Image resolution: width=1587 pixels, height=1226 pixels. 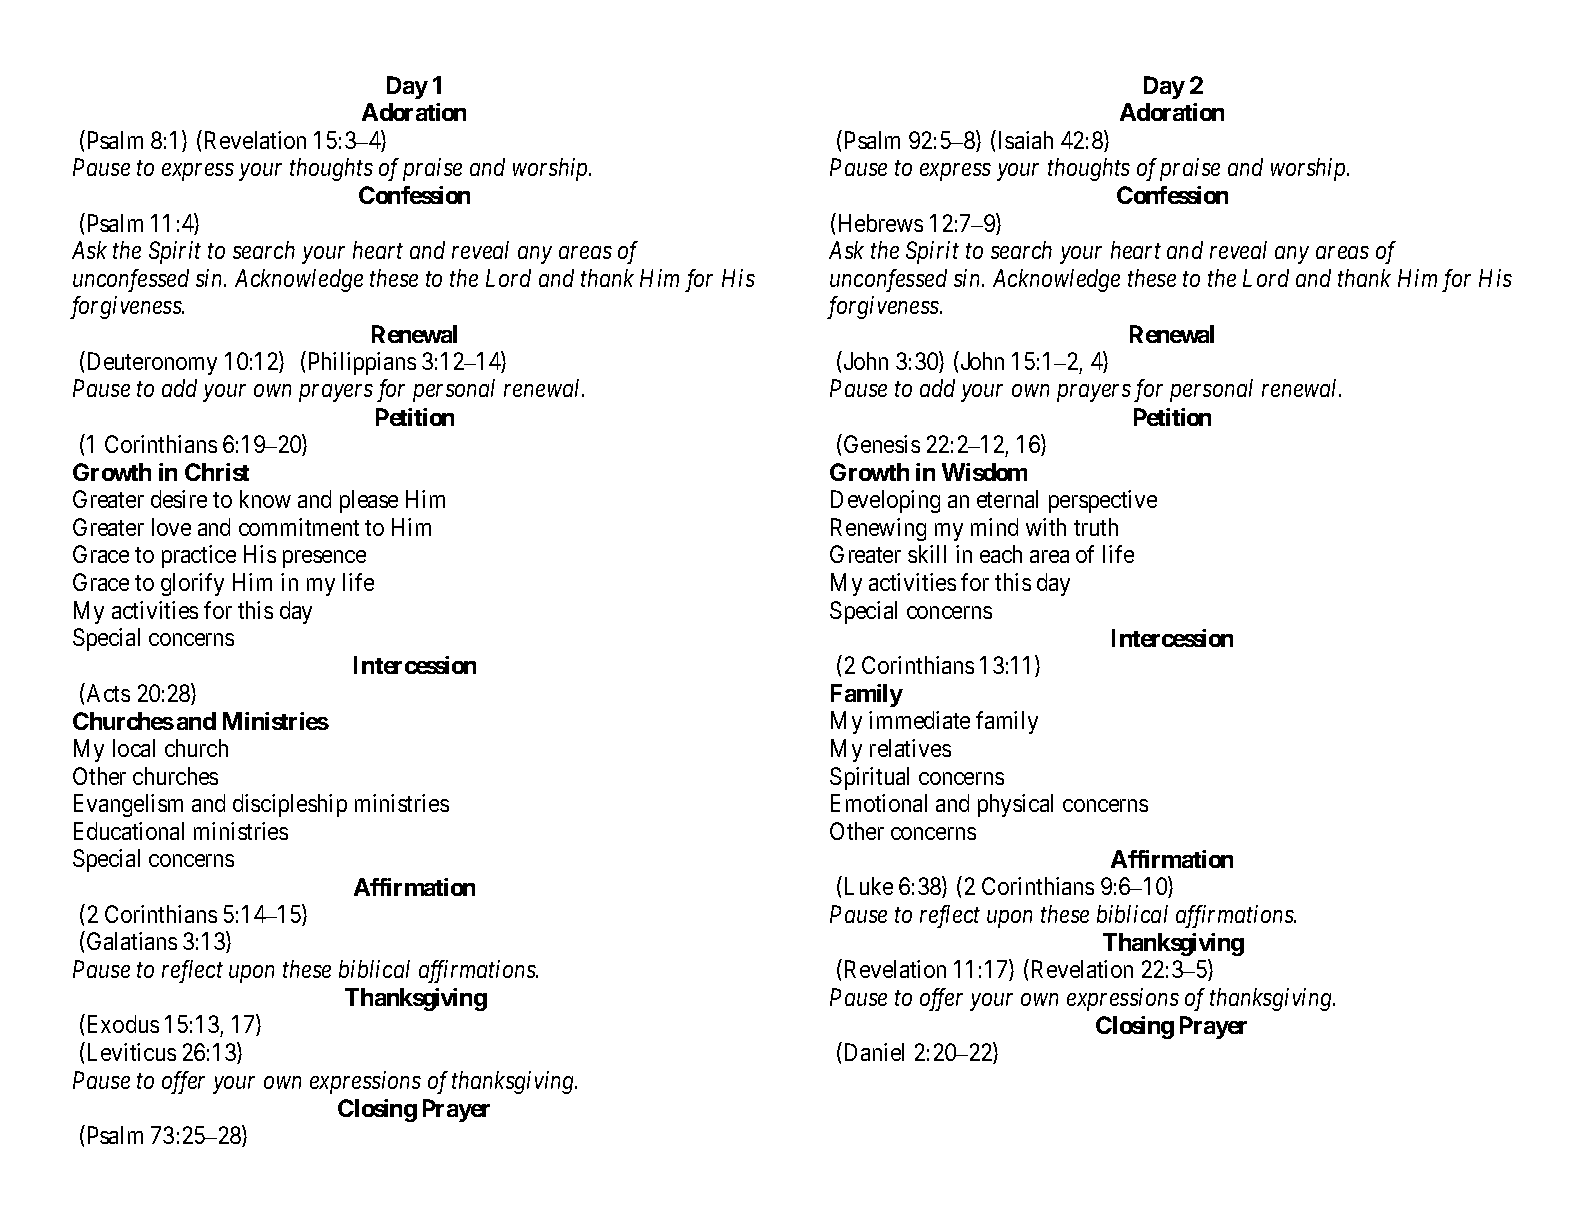 What do you see at coordinates (192, 584) in the screenshot?
I see `glorify` at bounding box center [192, 584].
